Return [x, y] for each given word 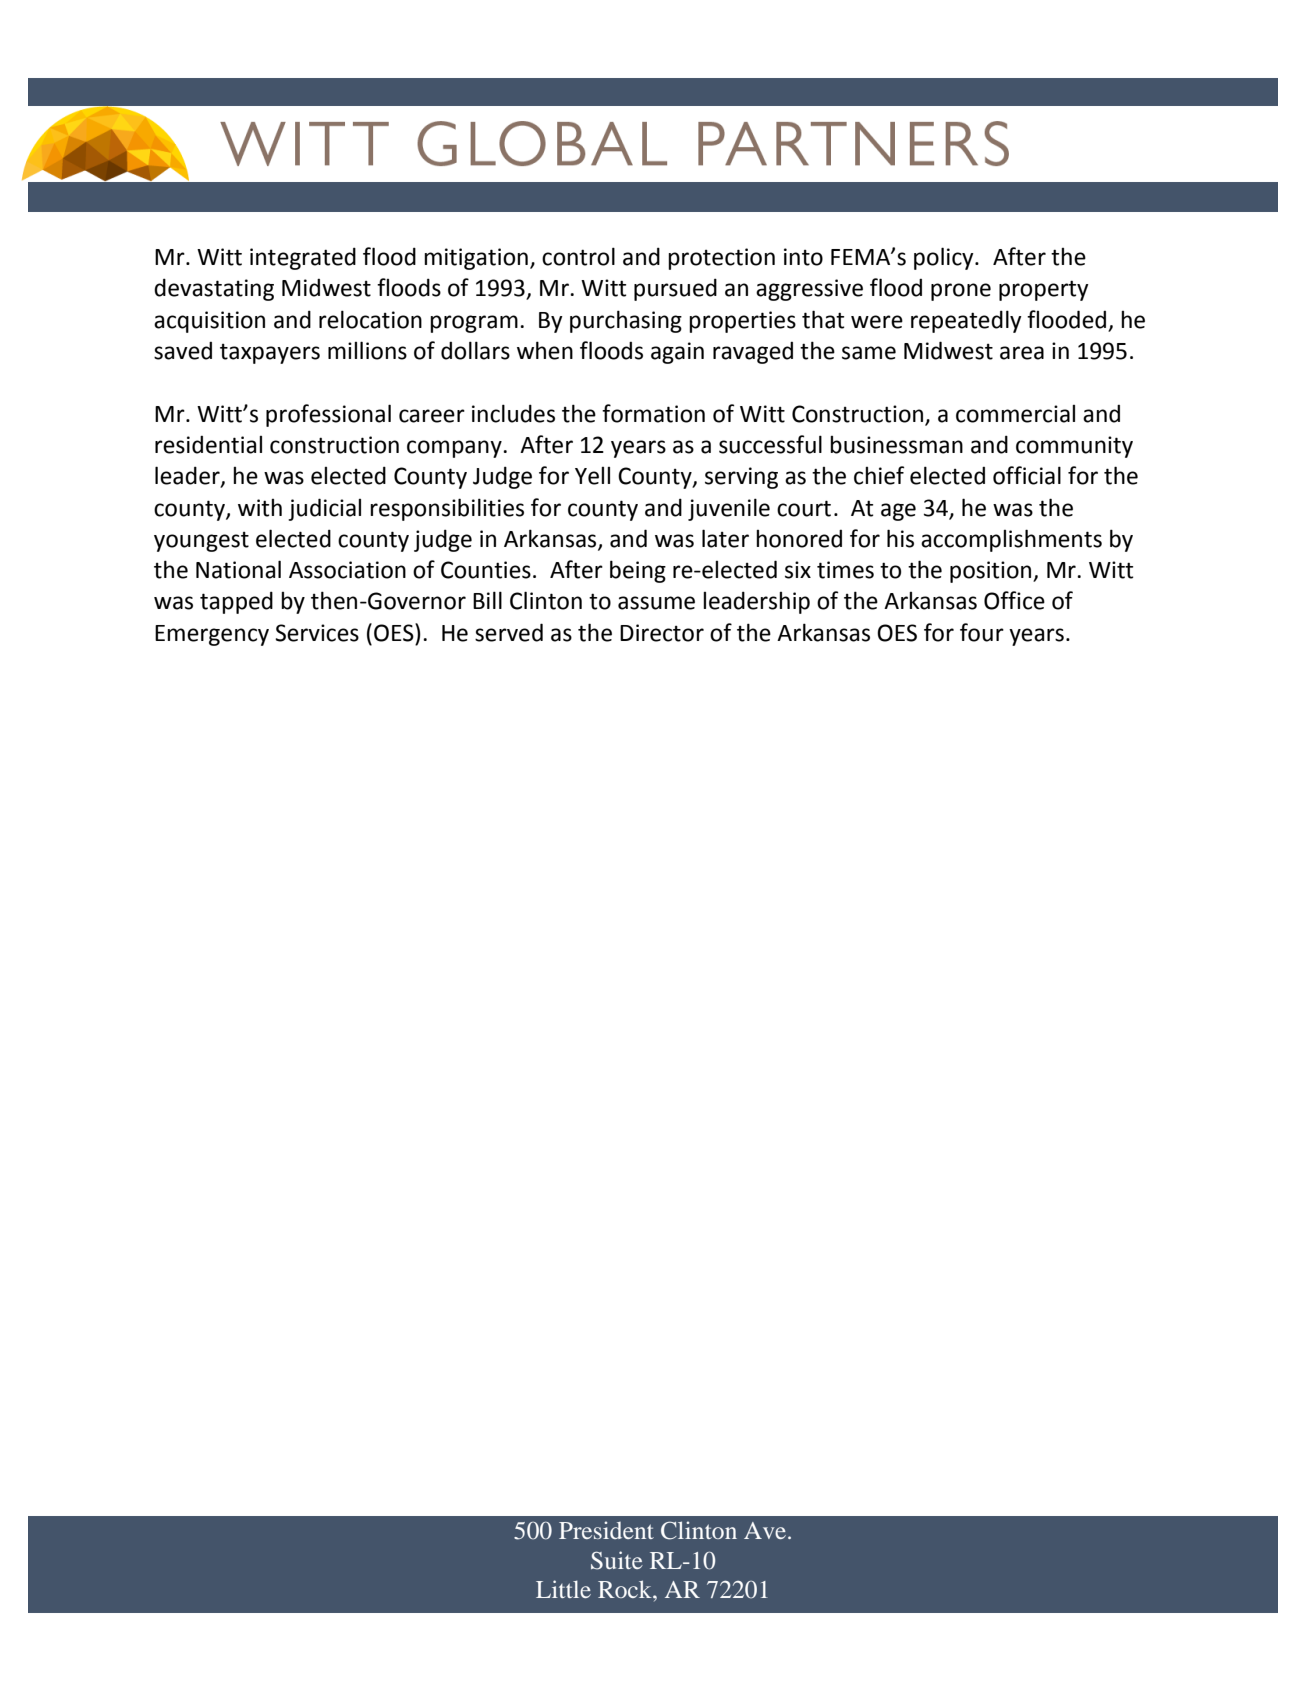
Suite [617, 1560]
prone [961, 292]
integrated [303, 258]
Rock [626, 1589]
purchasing [626, 321]
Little [563, 1589]
